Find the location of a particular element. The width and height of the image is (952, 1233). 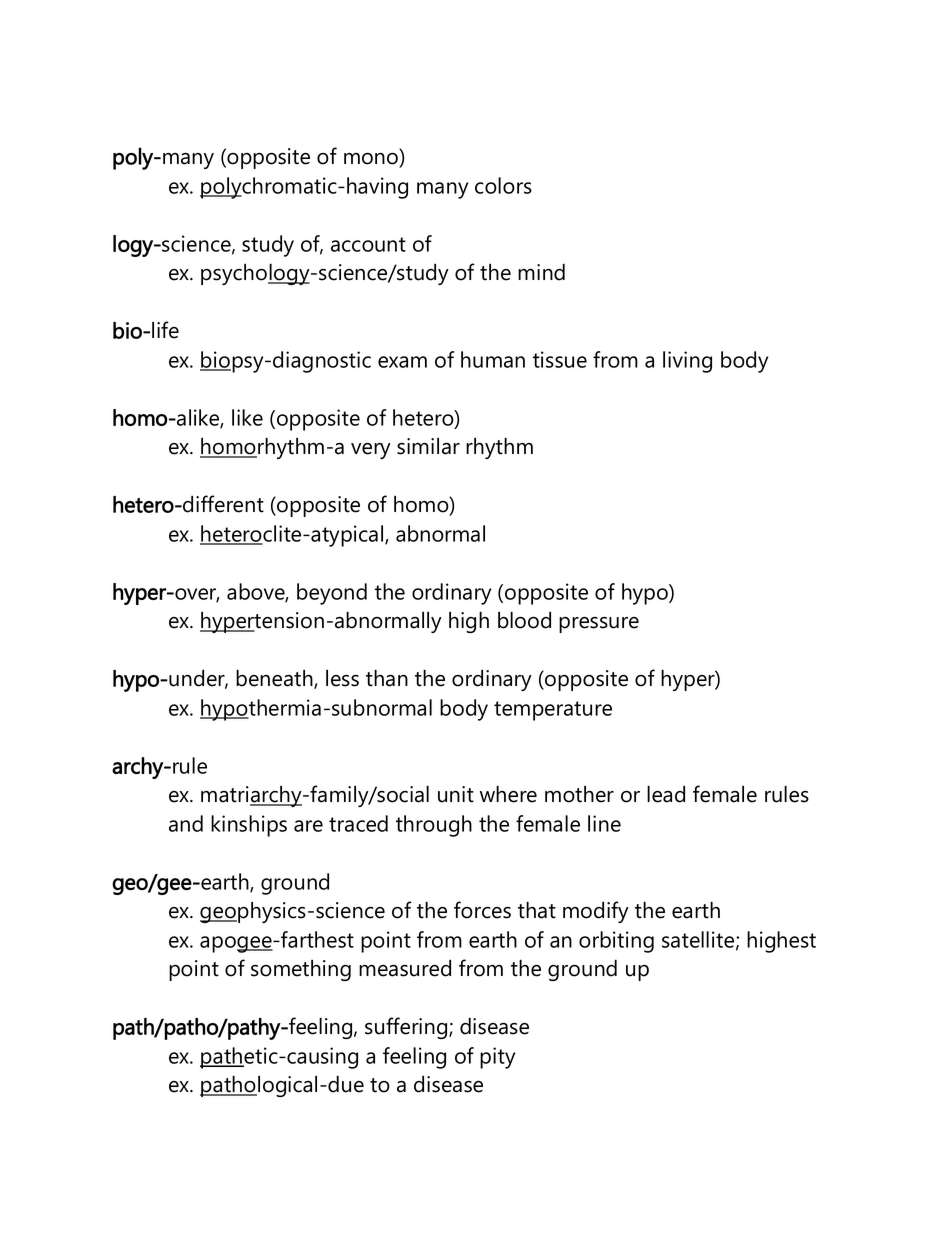

lead is located at coordinates (666, 794).
